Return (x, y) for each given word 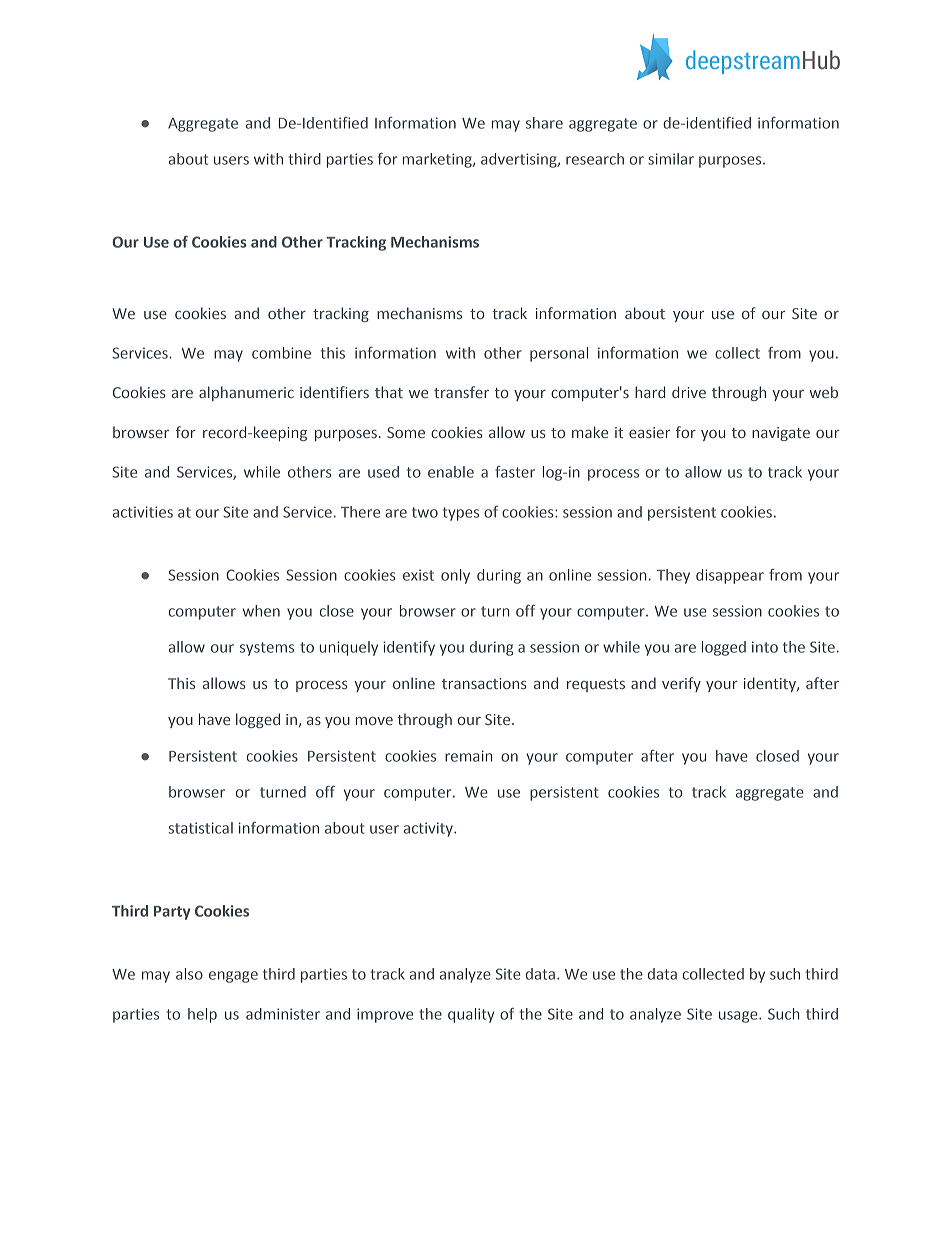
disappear (730, 576)
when (261, 611)
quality (471, 1015)
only (455, 576)
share (544, 123)
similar (671, 159)
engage (233, 977)
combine (281, 353)
